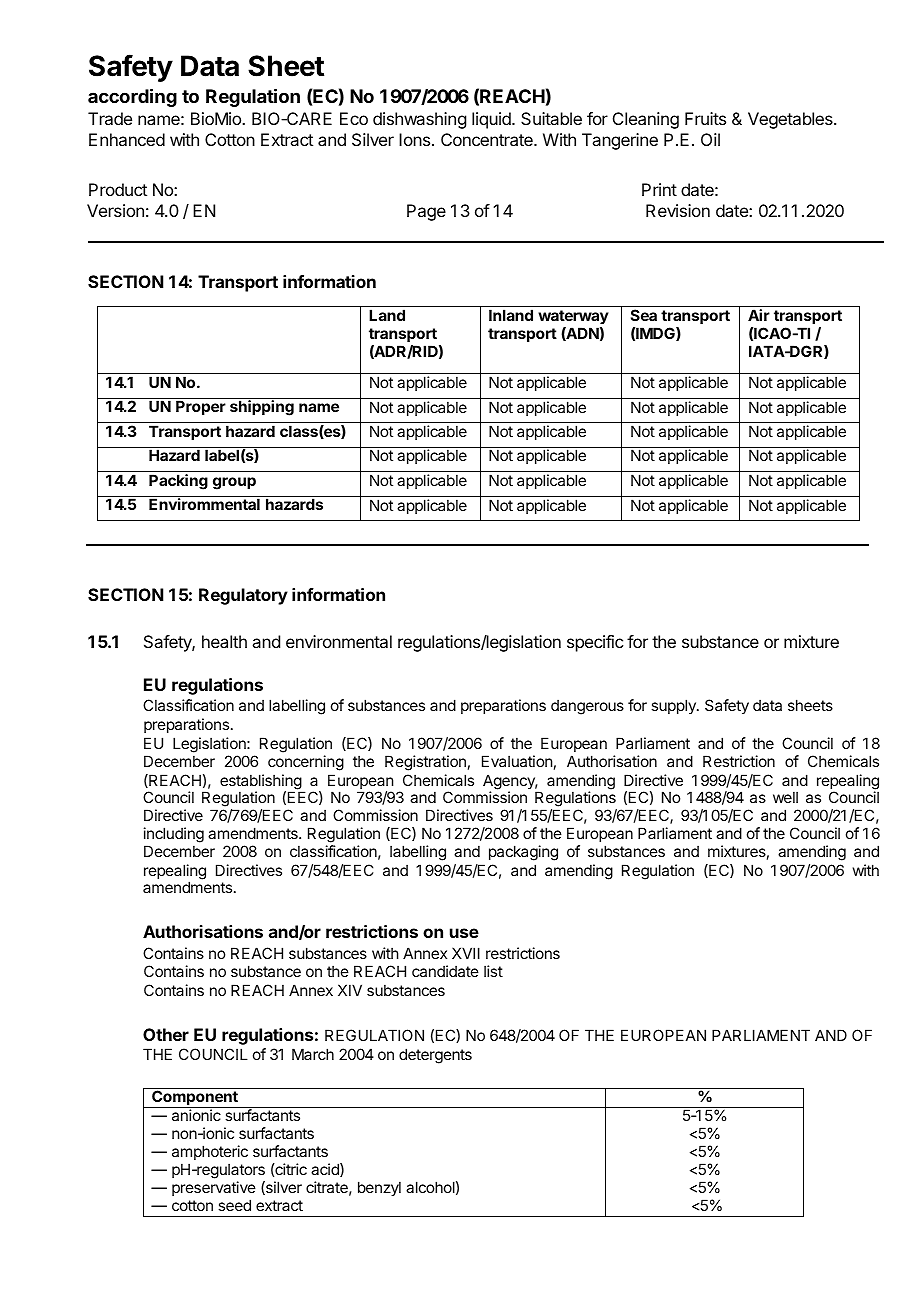 Image resolution: width=924 pixels, height=1308 pixels. I want to click on amphoteric, so click(210, 1152).
